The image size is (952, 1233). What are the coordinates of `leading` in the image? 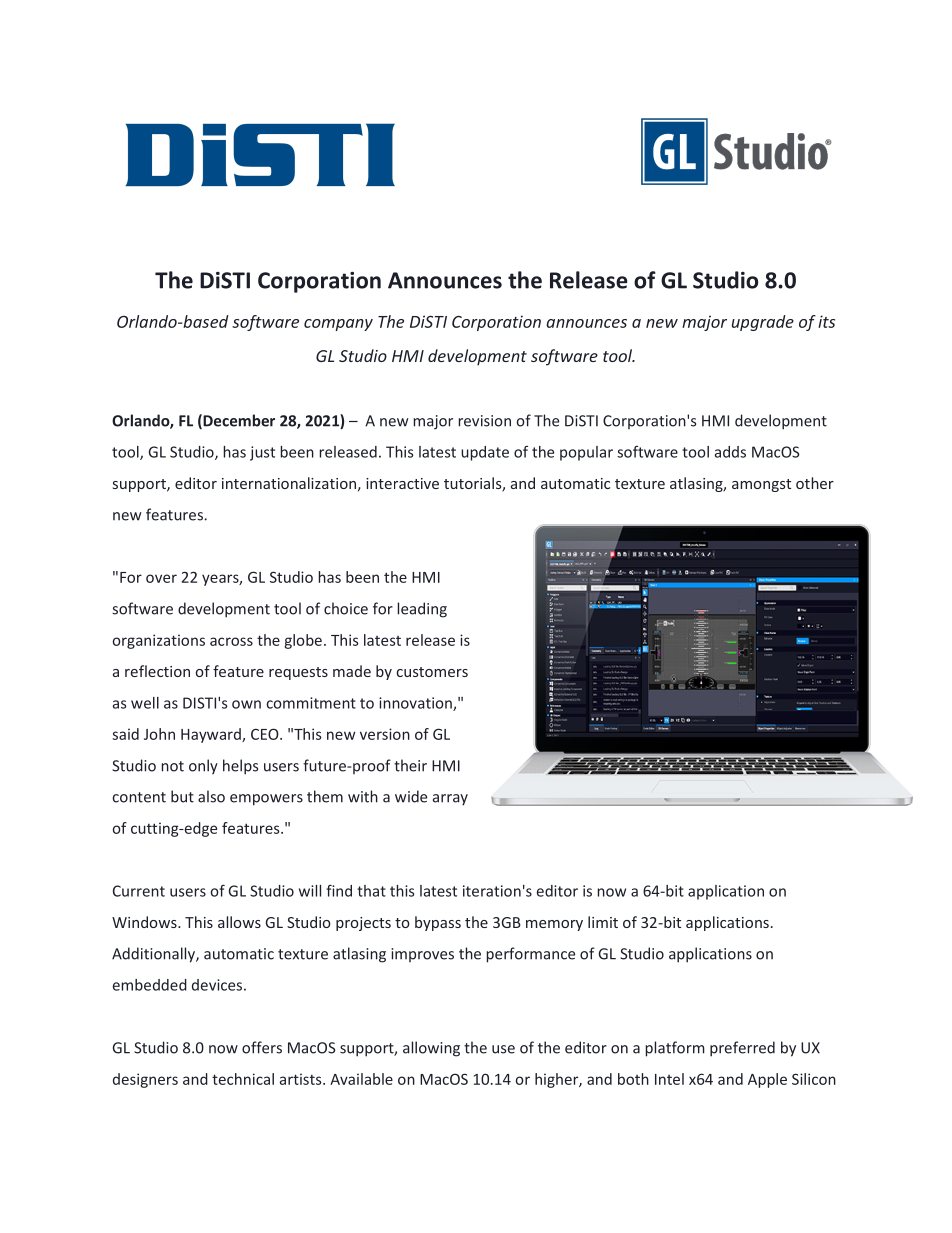 It's located at (422, 610).
